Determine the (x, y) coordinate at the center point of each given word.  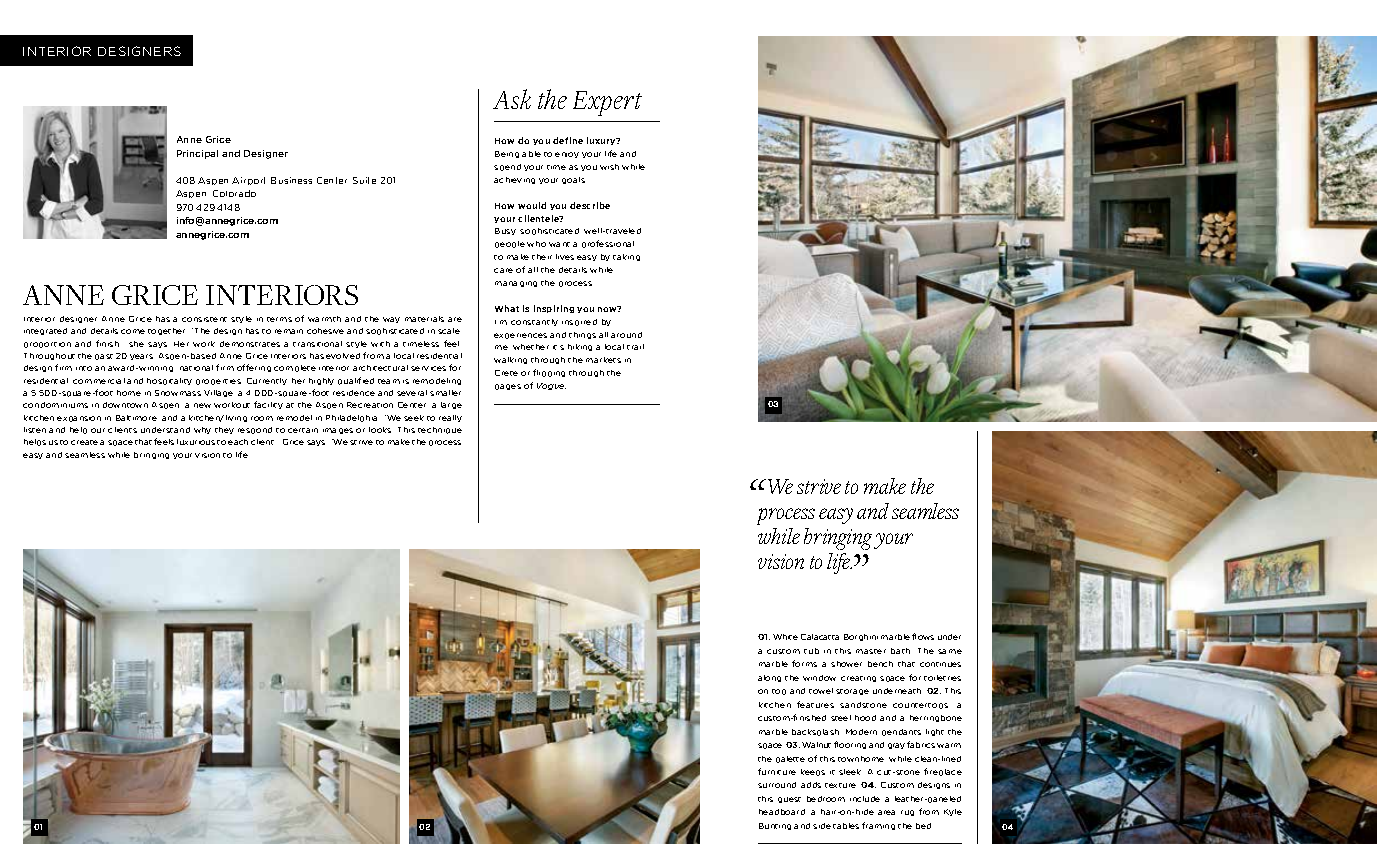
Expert (607, 103)
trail (635, 347)
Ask (512, 99)
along (769, 678)
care (503, 270)
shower (846, 664)
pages (508, 387)
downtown (125, 405)
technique (440, 430)
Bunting (775, 826)
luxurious (196, 442)
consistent (204, 319)
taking (626, 257)
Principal (197, 154)
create (84, 442)
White (785, 637)
